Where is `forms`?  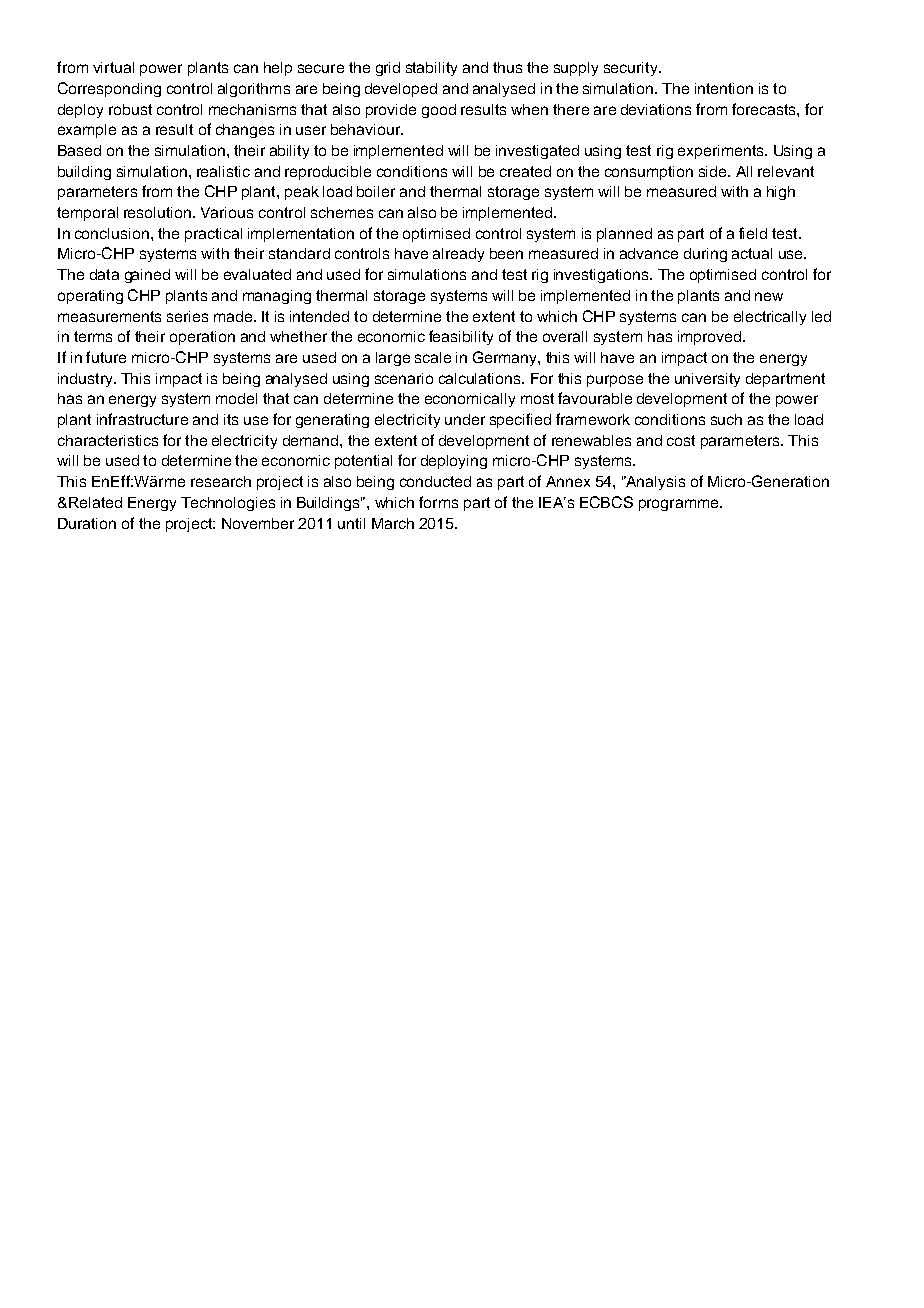 forms is located at coordinates (438, 502).
